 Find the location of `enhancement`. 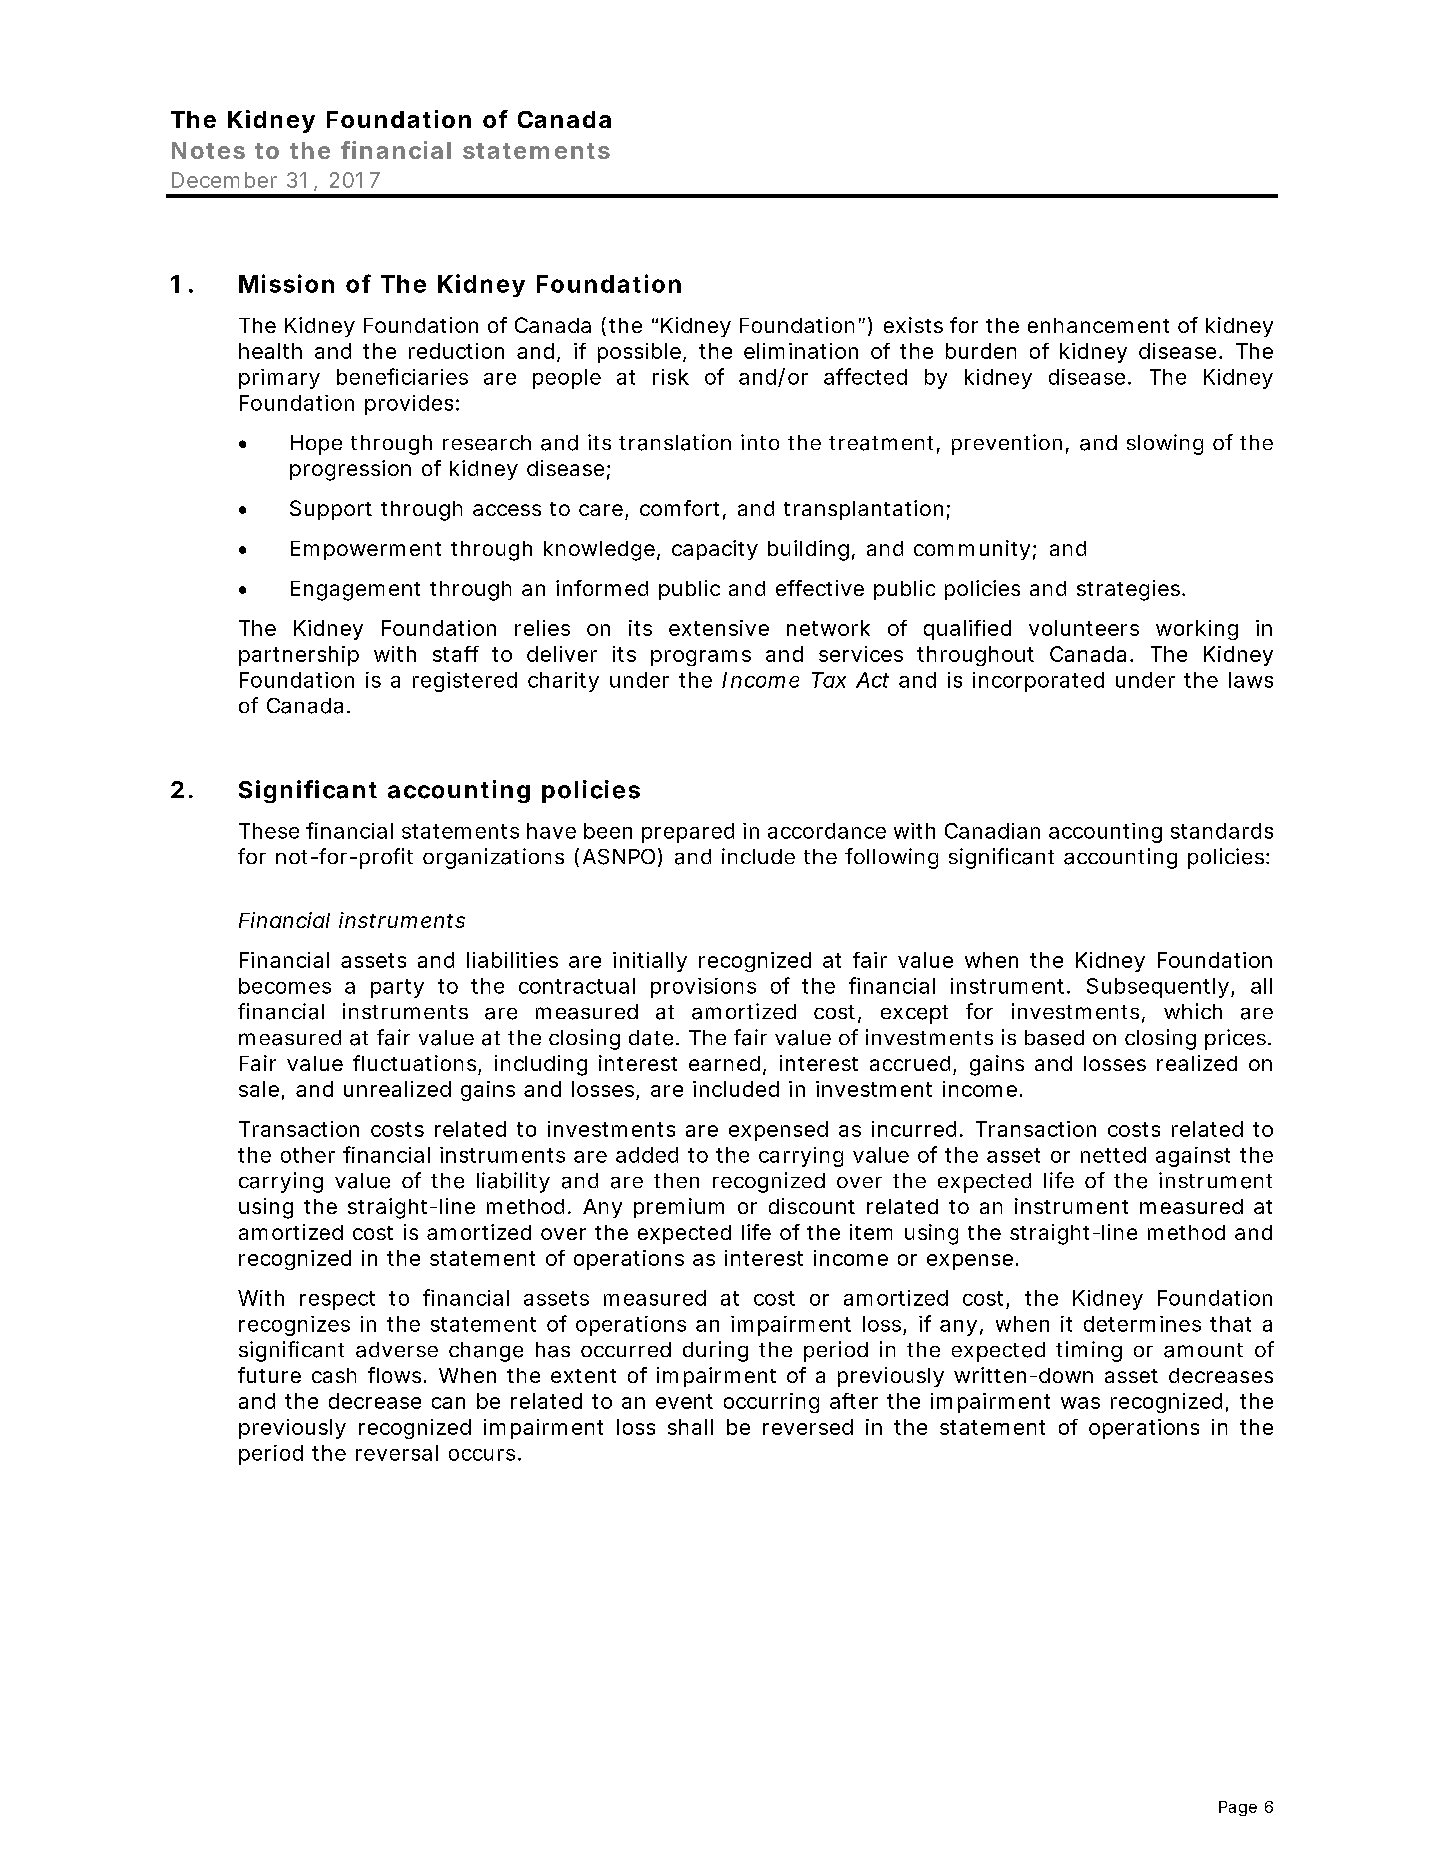

enhancement is located at coordinates (1098, 325).
